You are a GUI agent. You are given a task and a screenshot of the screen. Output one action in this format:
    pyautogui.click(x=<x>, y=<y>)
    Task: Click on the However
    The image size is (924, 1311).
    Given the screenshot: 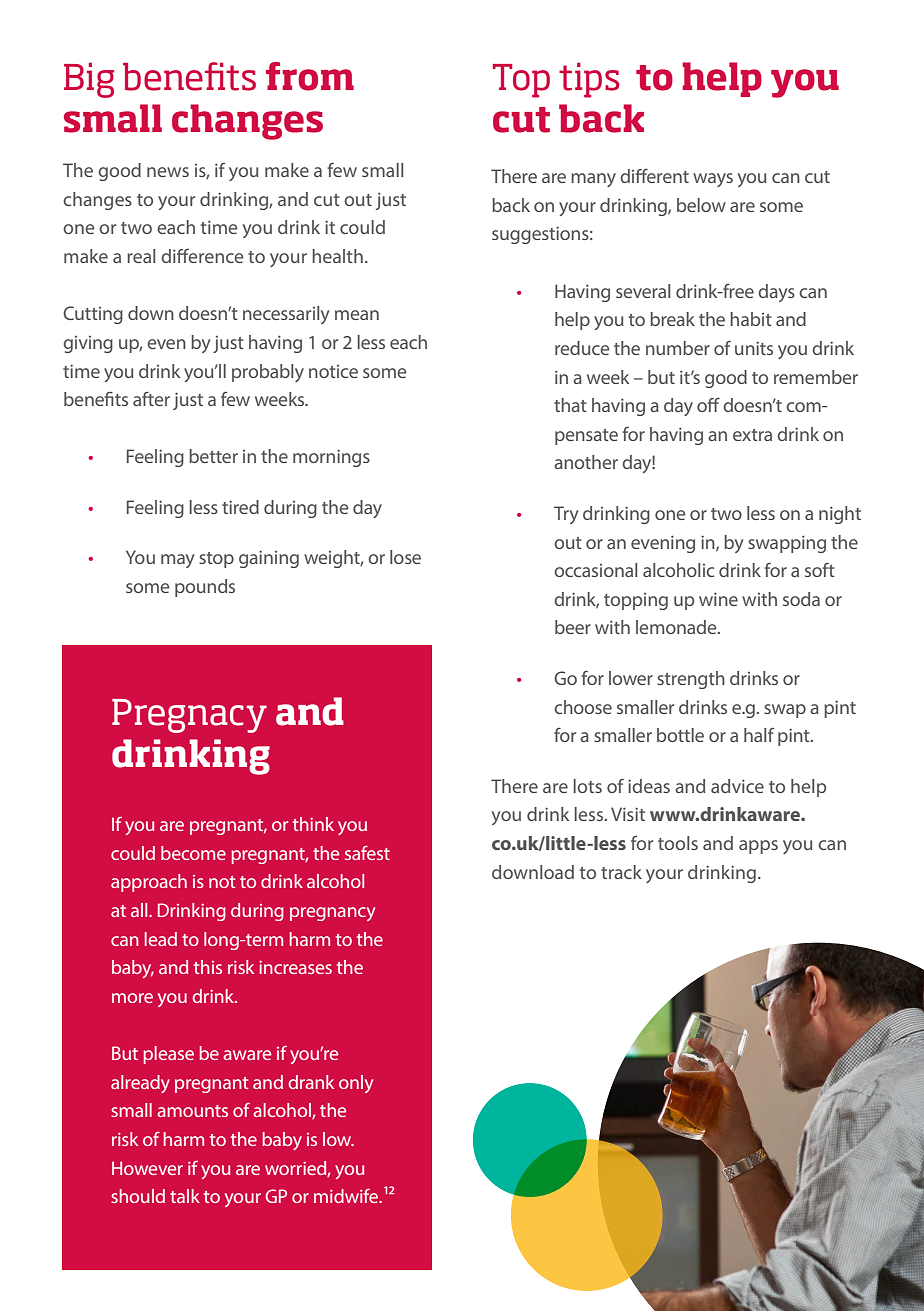 What is the action you would take?
    pyautogui.click(x=147, y=1168)
